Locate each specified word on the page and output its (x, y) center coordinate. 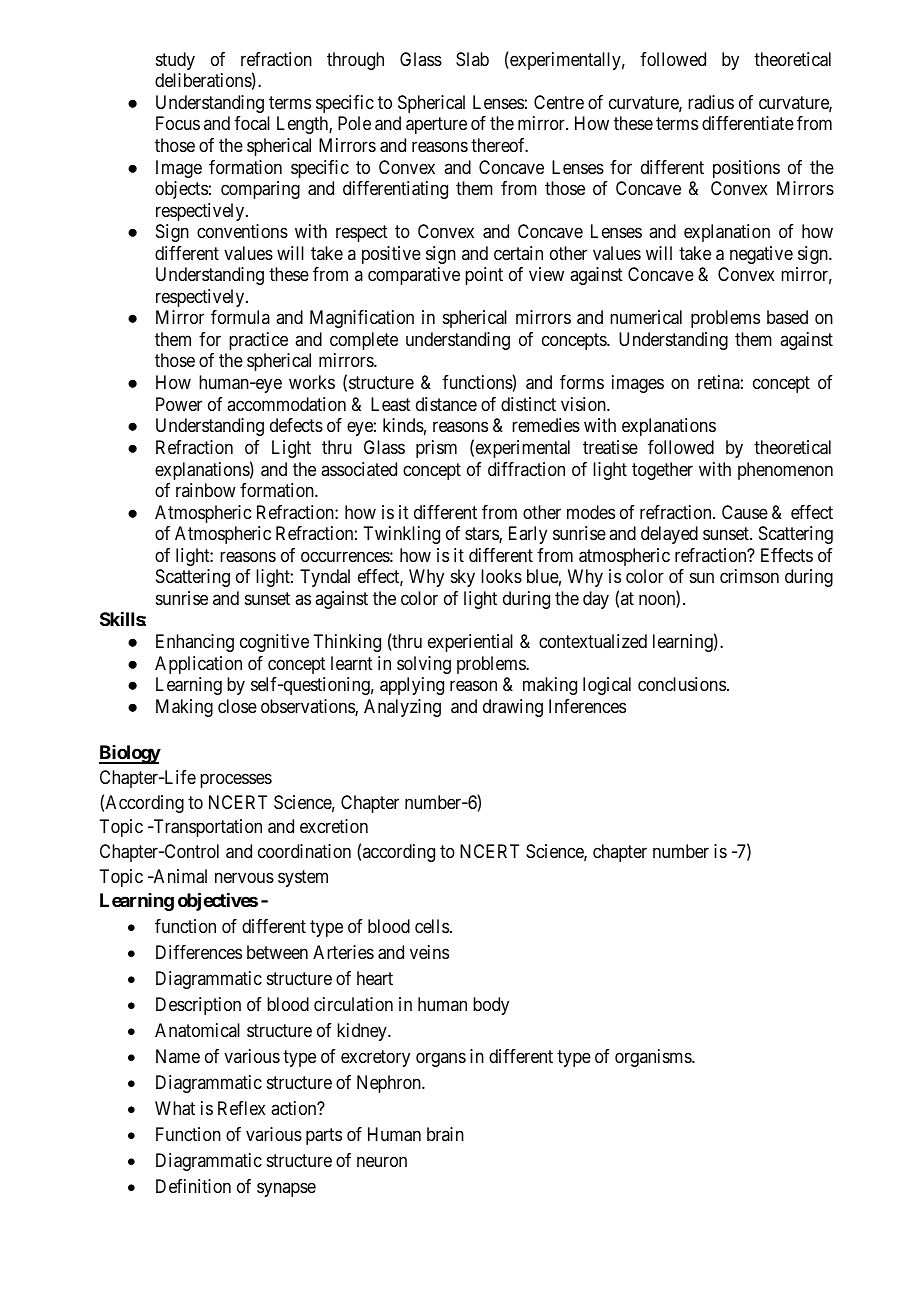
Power (179, 404)
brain (445, 1134)
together (662, 471)
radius (711, 102)
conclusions (682, 684)
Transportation (206, 828)
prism (436, 449)
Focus (178, 123)
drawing (513, 708)
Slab (472, 59)
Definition (193, 1186)
